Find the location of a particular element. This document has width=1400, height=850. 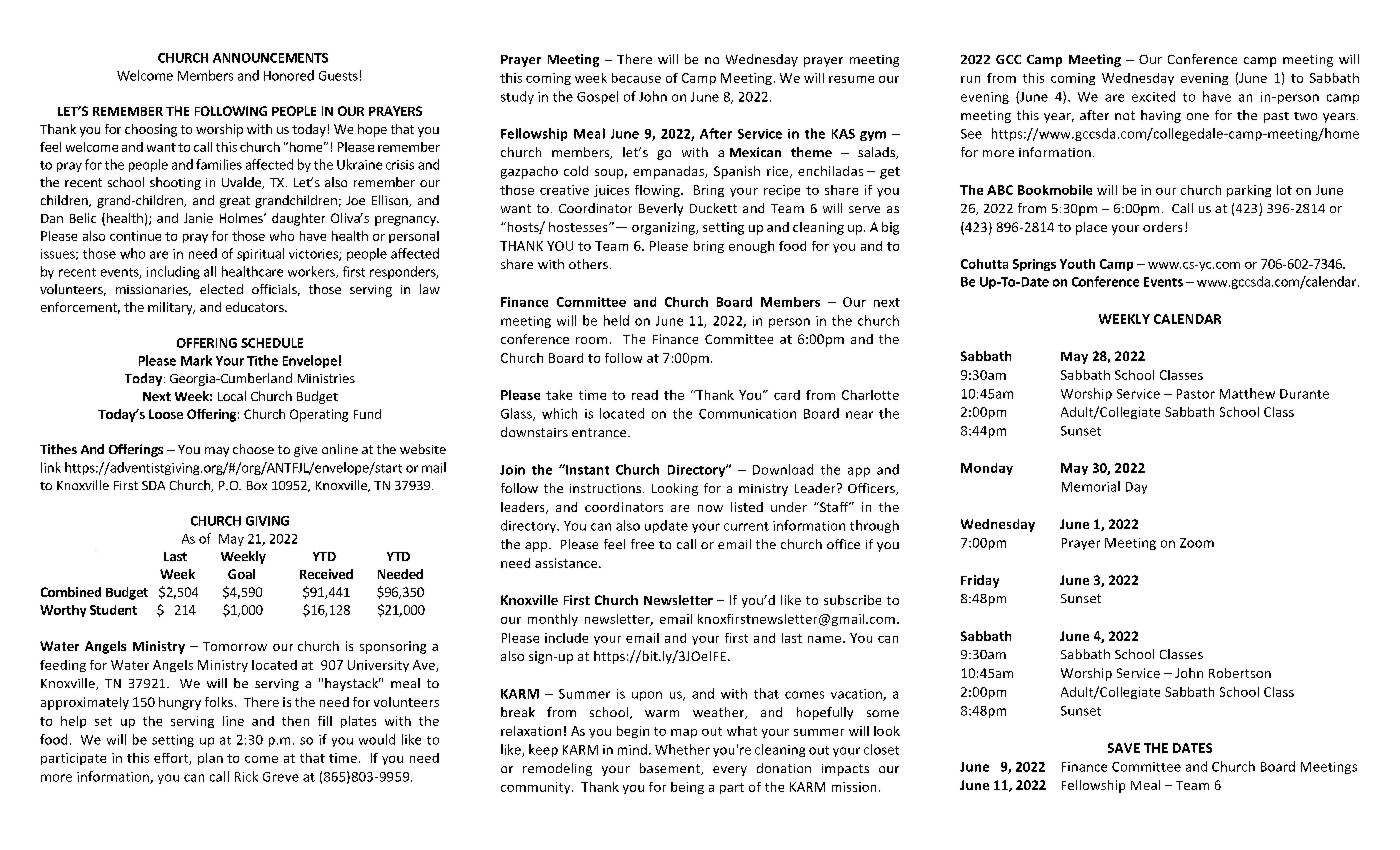

excited is located at coordinates (1153, 96).
